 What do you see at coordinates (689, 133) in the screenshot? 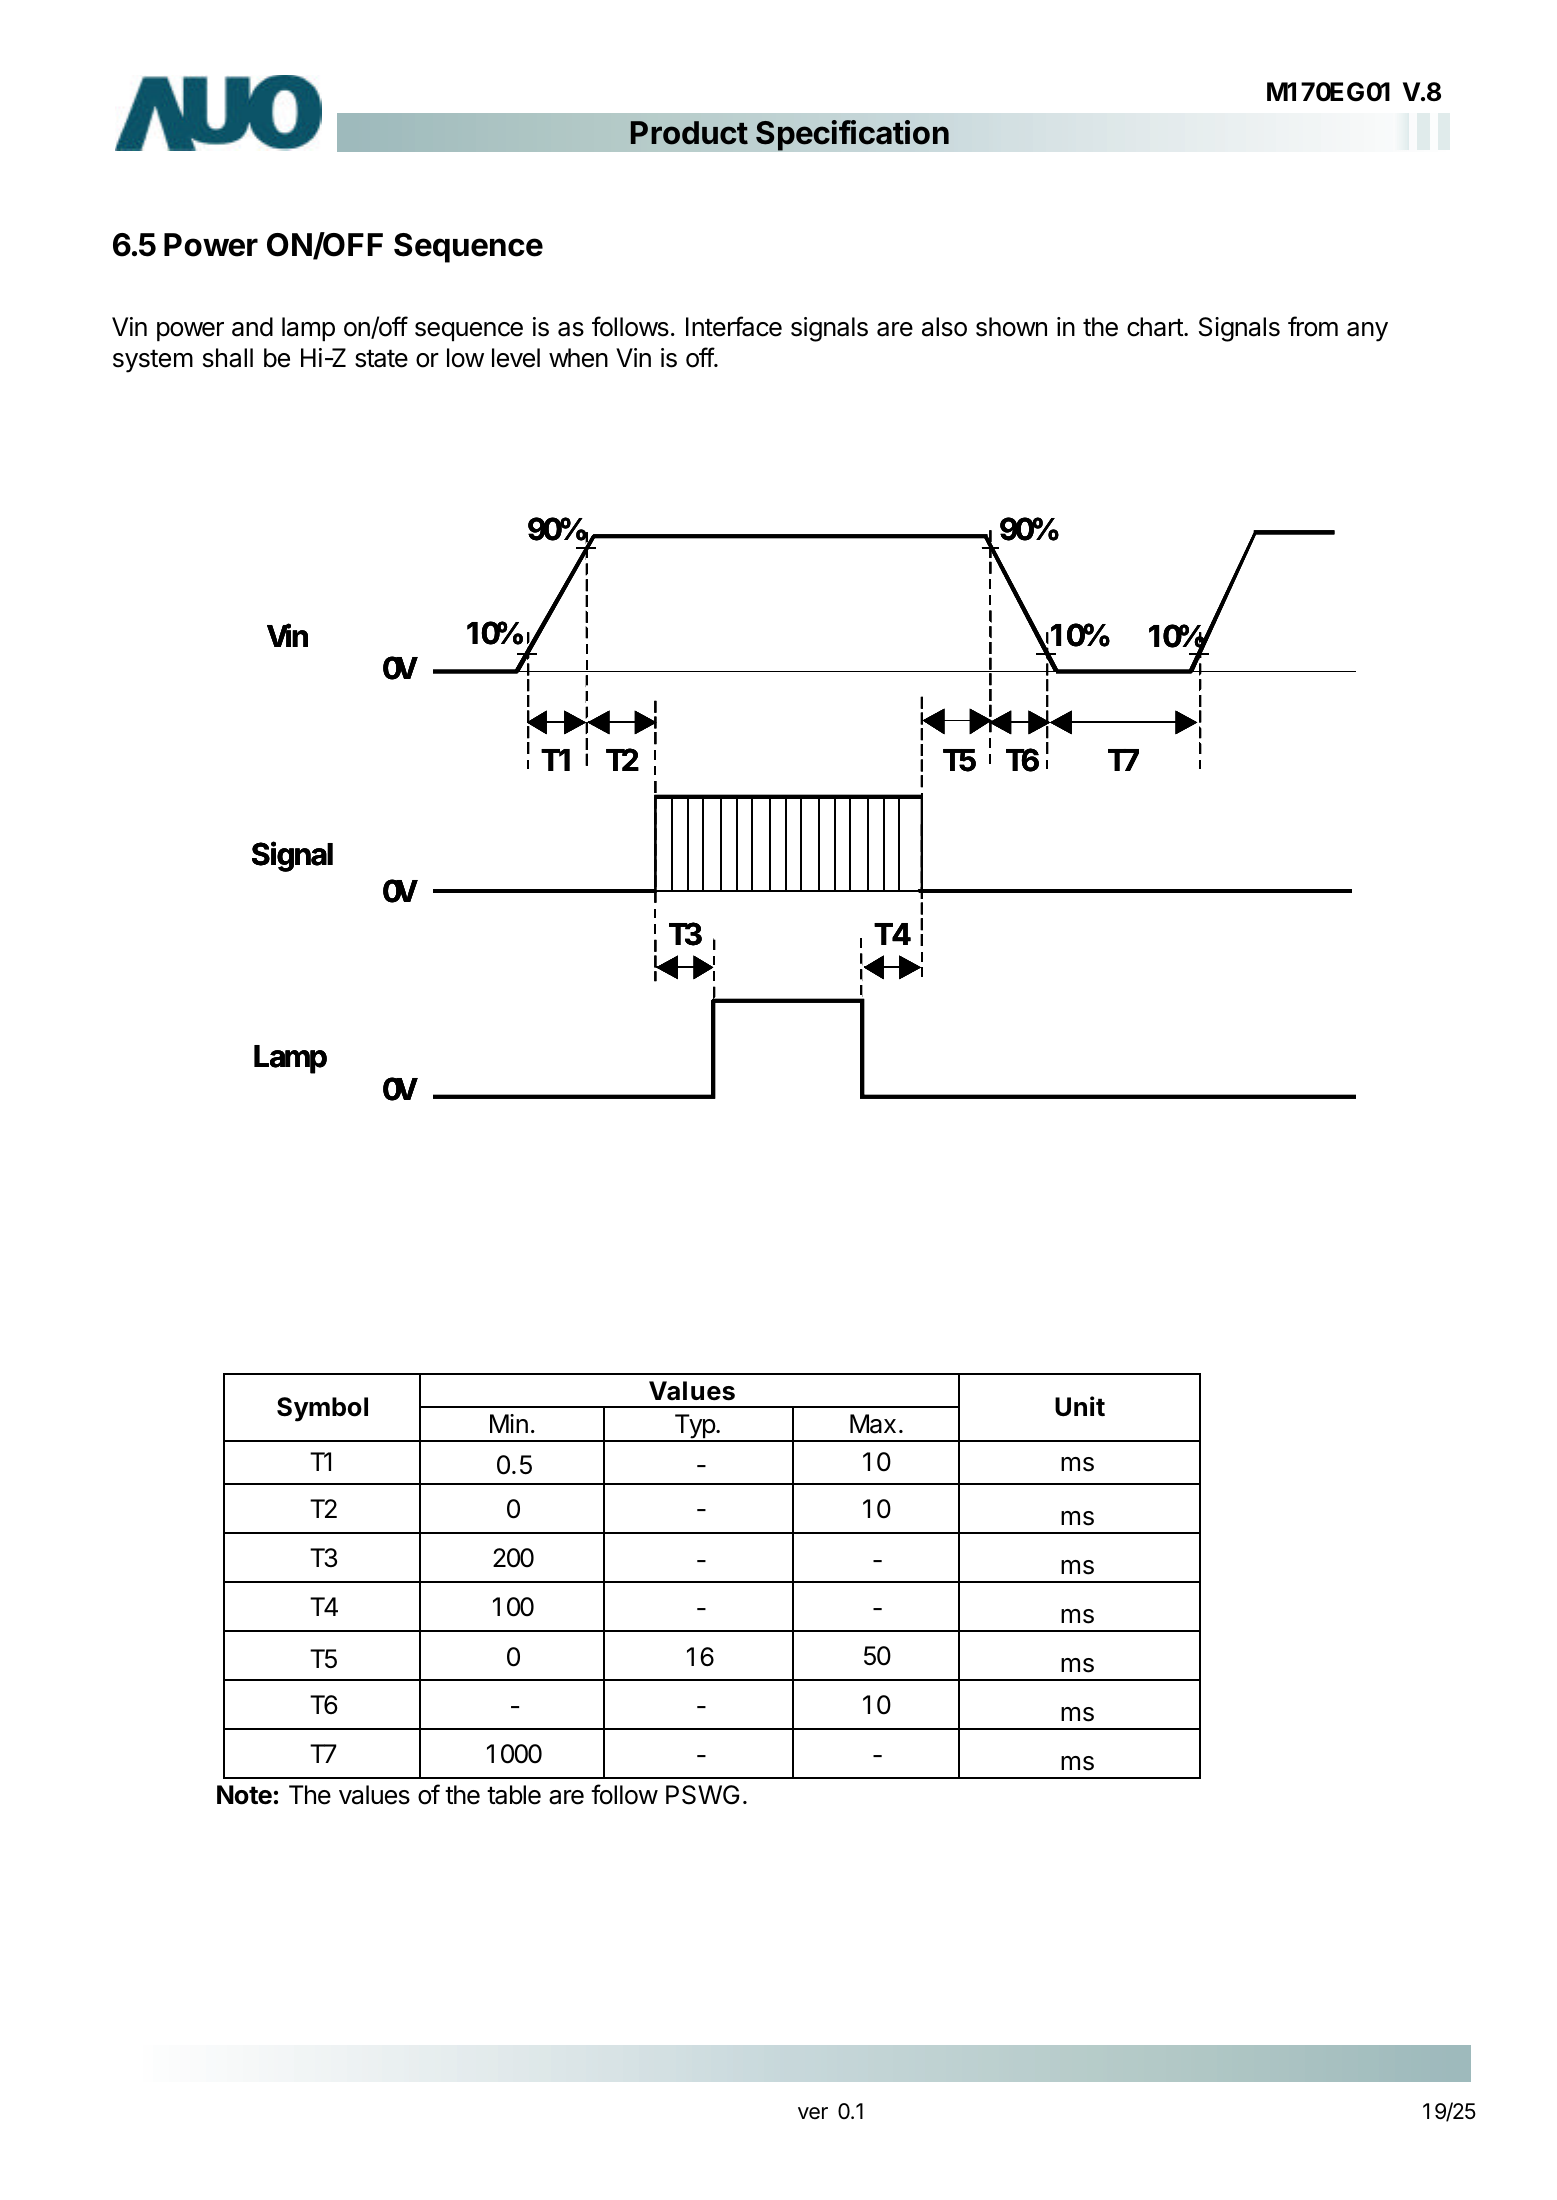
I see `Product` at bounding box center [689, 133].
